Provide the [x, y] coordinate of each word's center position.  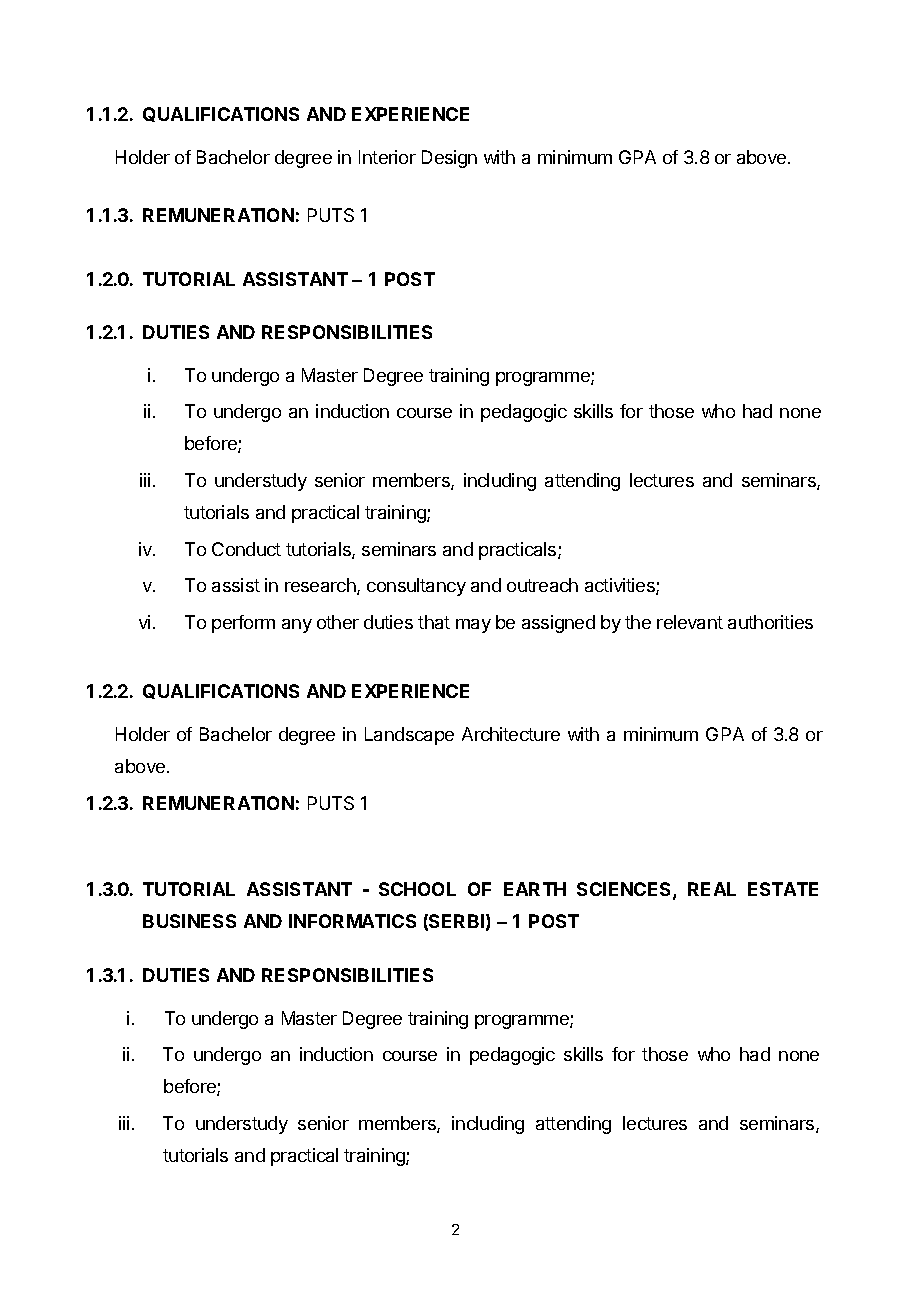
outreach [542, 585]
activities [621, 586]
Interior [387, 157]
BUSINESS [189, 921]
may [473, 626]
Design [449, 159]
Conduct [246, 549]
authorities [770, 622]
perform [243, 624]
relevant [690, 622]
